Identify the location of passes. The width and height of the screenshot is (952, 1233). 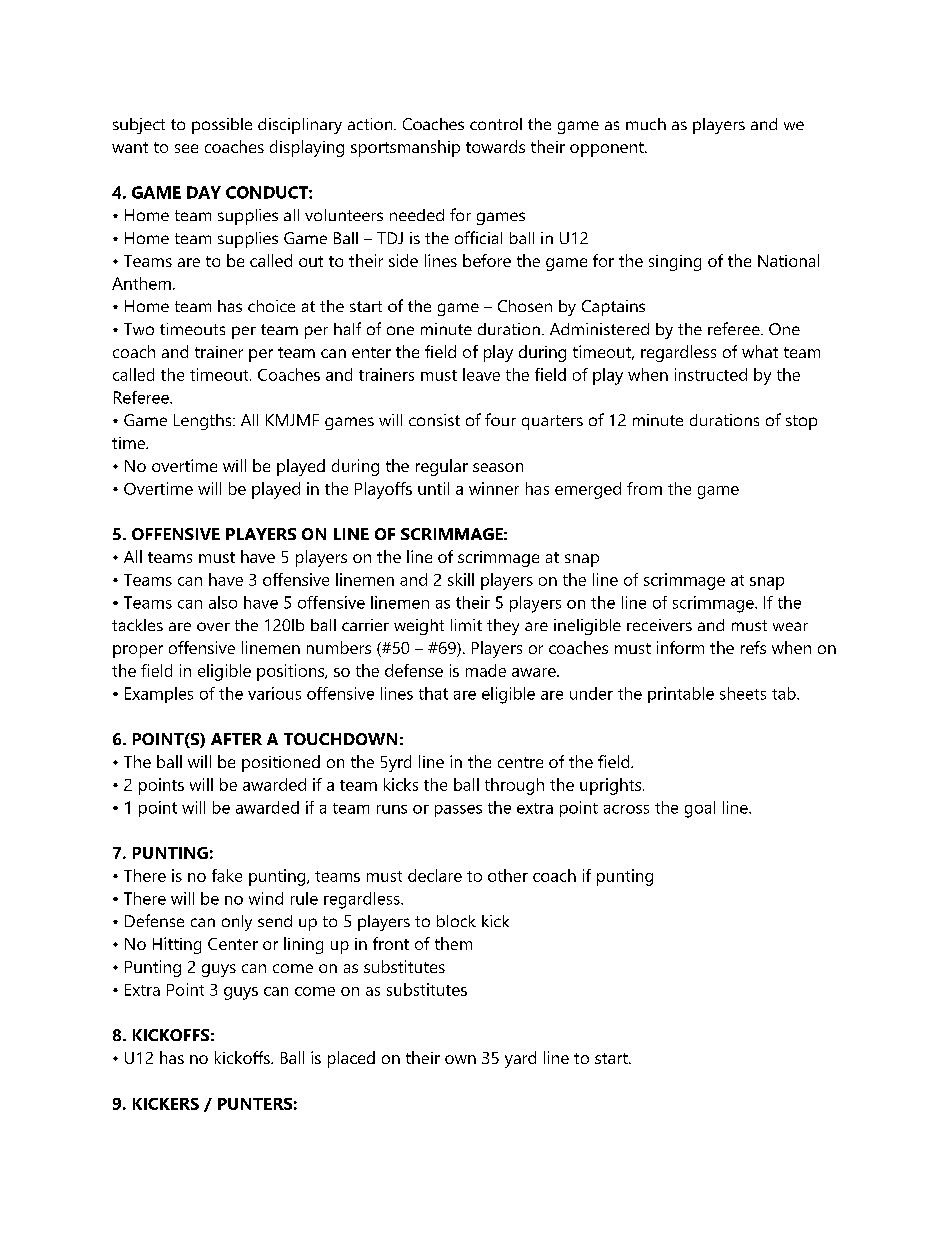
(458, 811).
